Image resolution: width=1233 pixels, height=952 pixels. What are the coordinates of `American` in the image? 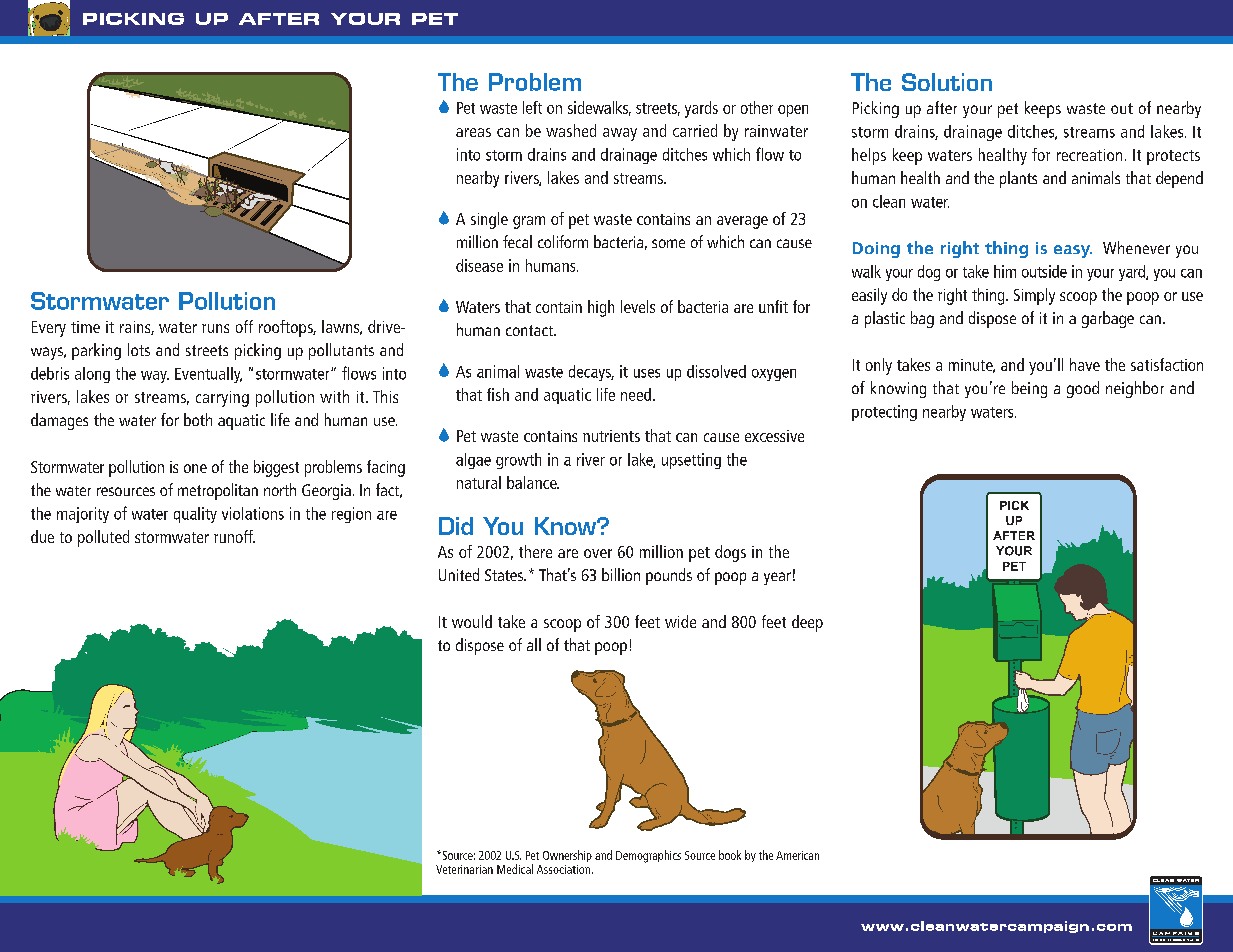 It's located at (797, 855).
